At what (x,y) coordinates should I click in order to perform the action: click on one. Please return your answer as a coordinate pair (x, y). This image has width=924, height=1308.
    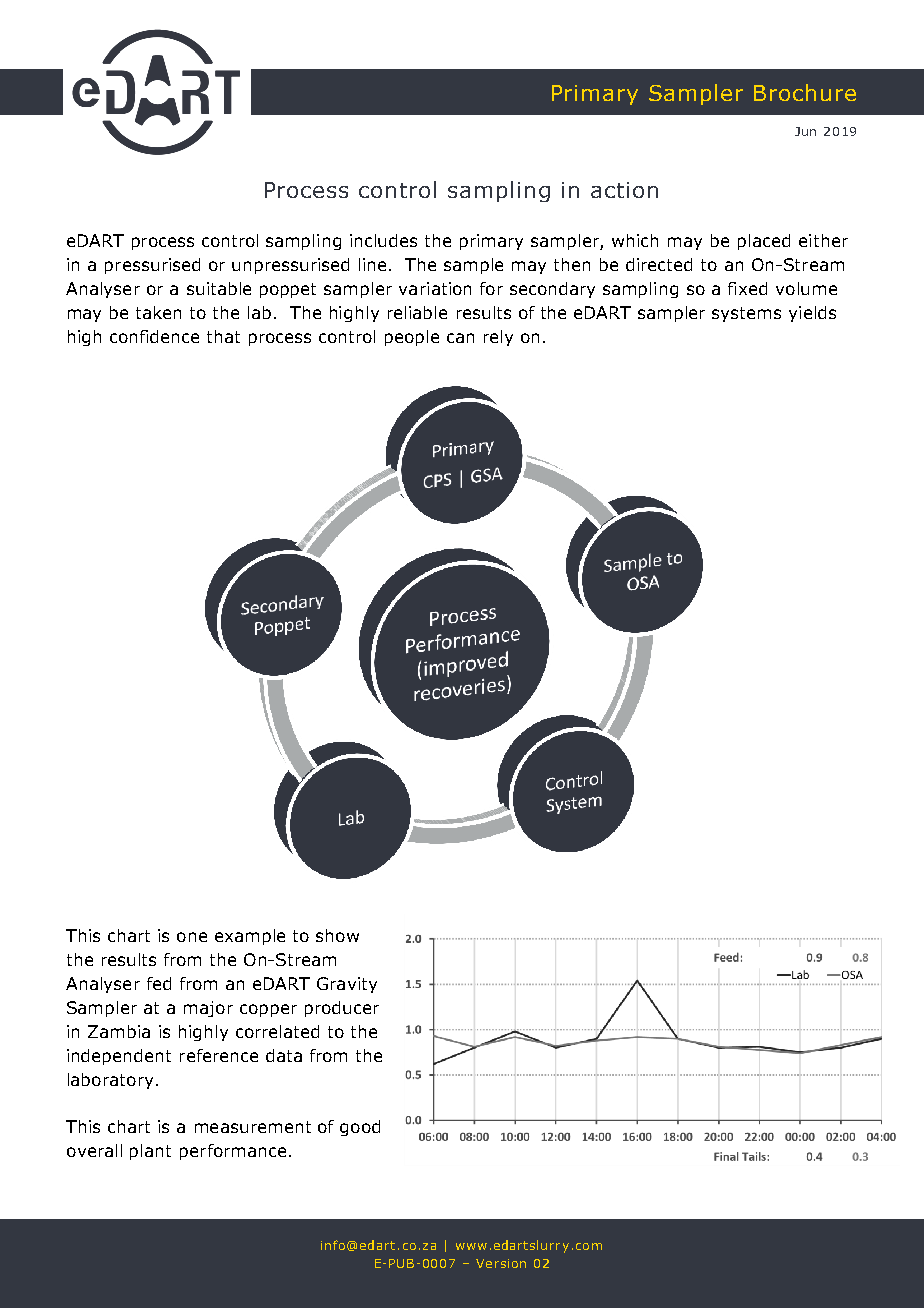
    Looking at the image, I should click on (192, 937).
